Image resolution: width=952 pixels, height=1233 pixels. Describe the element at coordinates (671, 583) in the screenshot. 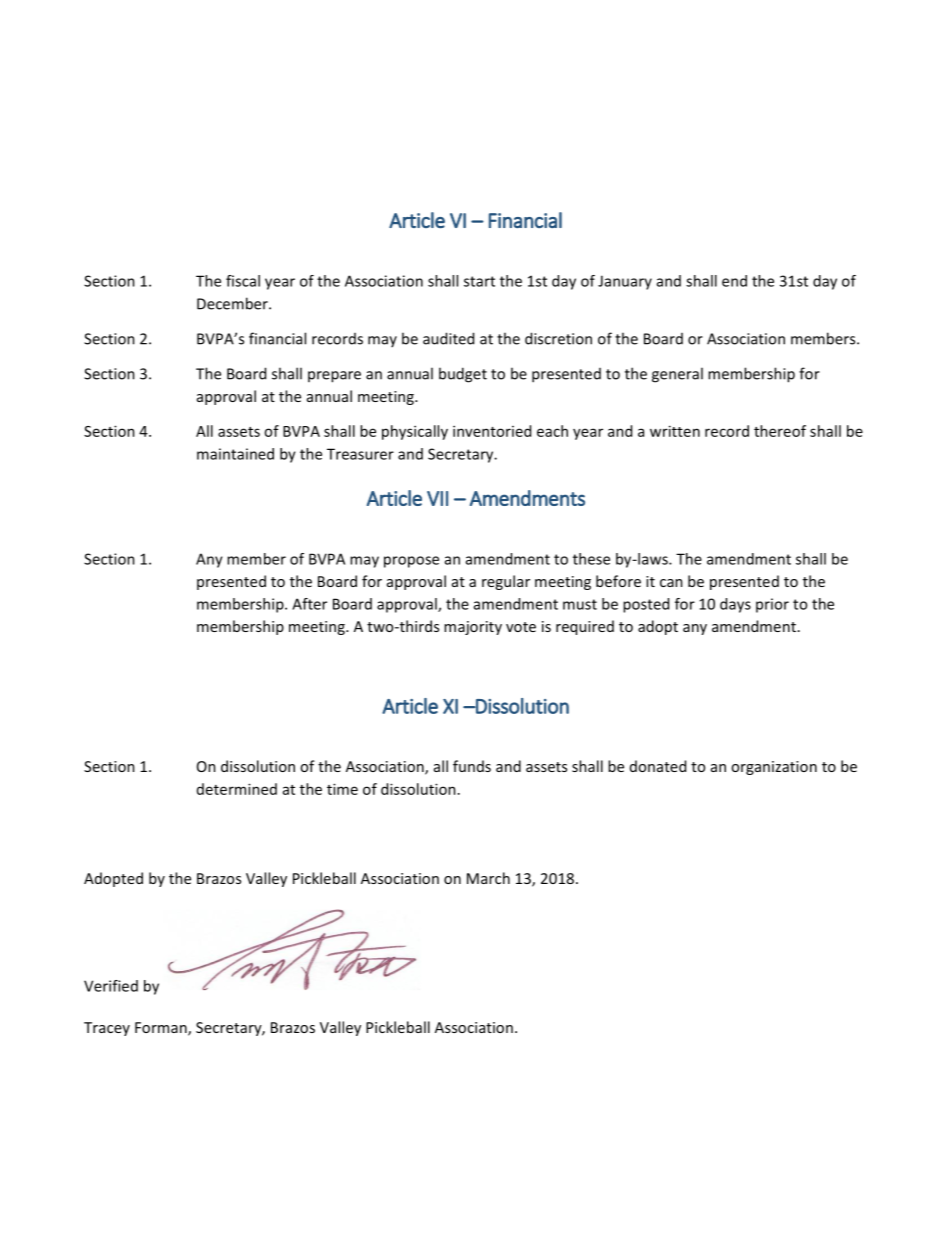

I see `can` at that location.
